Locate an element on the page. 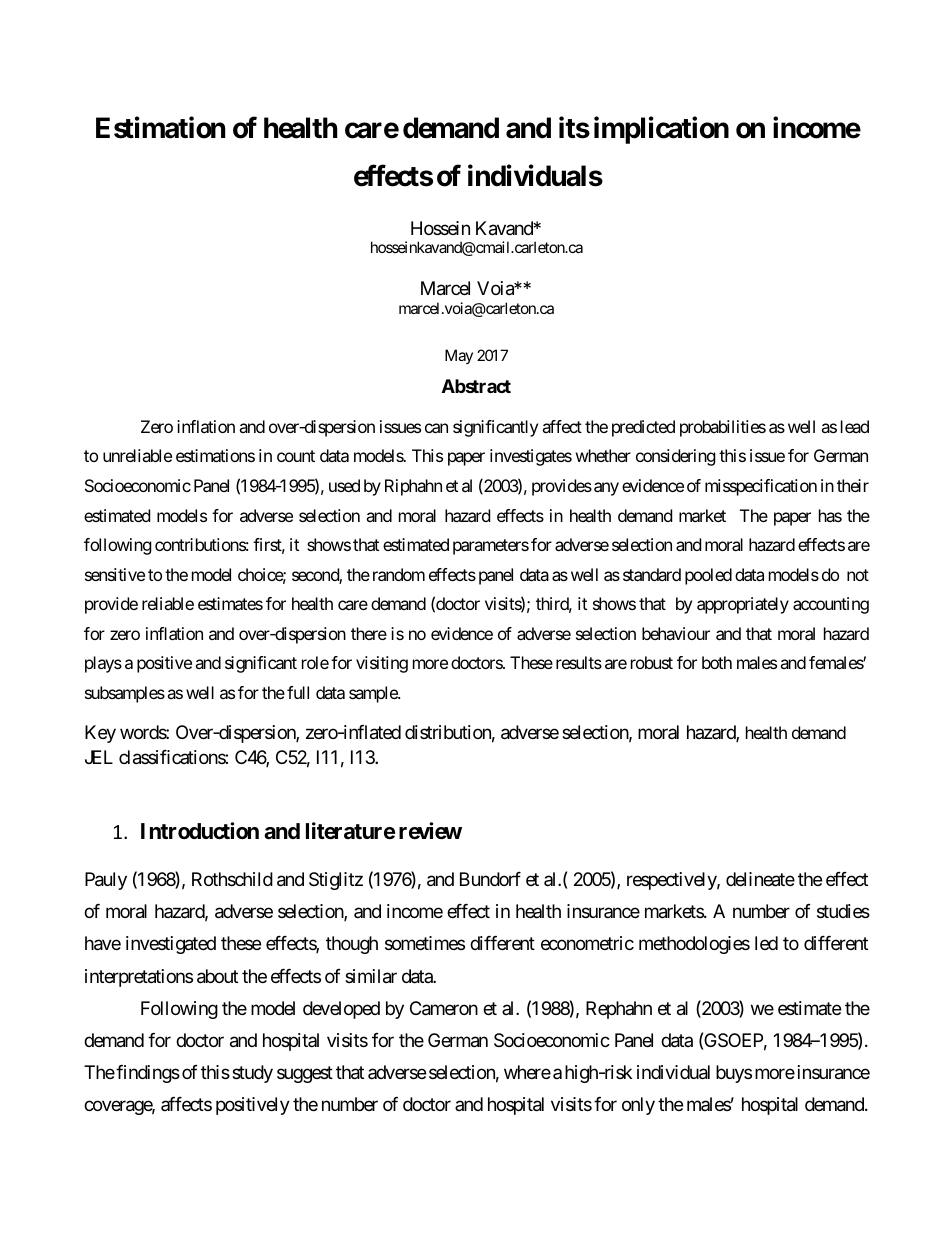  both is located at coordinates (717, 662).
